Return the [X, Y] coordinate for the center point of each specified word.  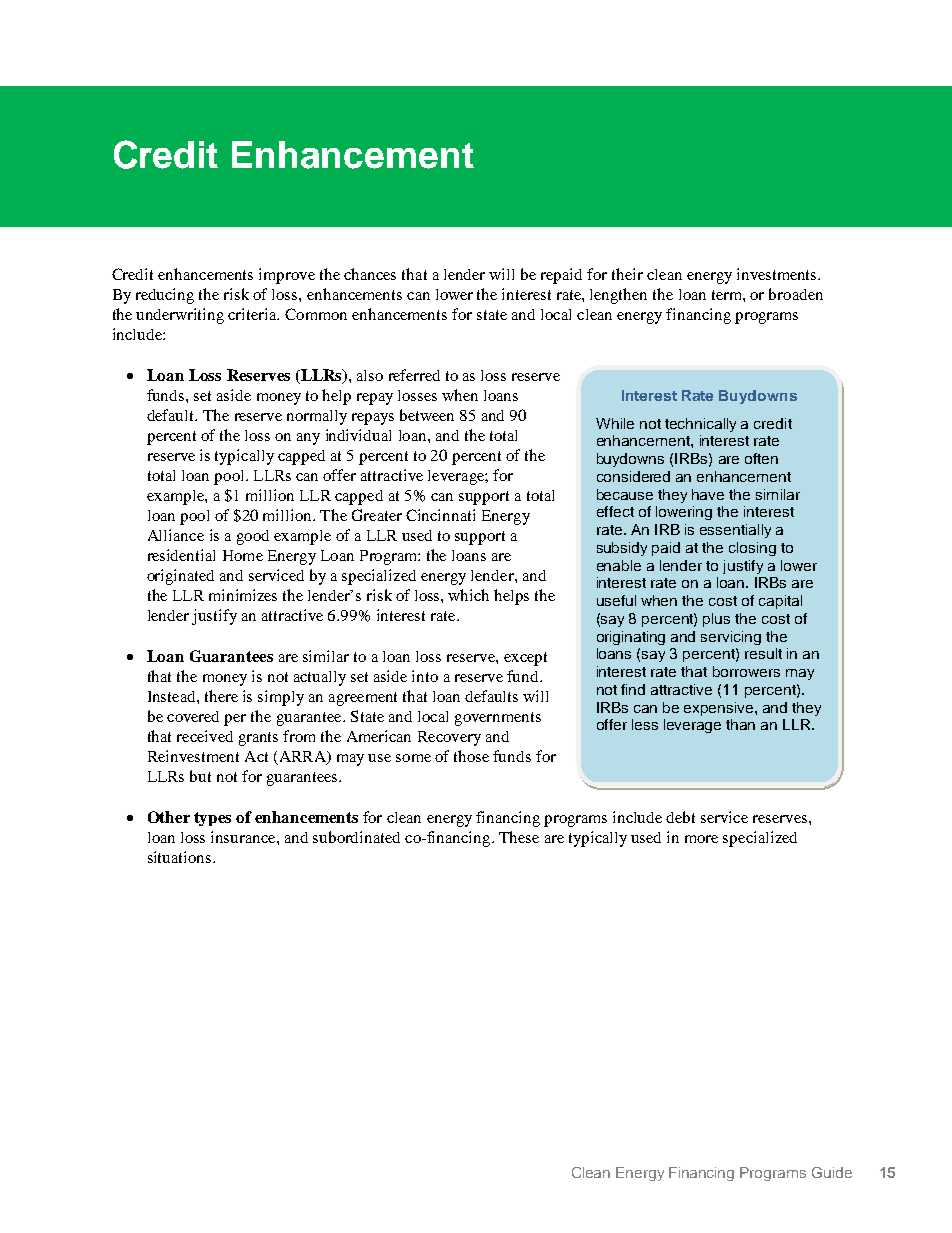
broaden [796, 294]
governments [498, 719]
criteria [253, 314]
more [701, 839]
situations [181, 857]
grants [258, 739]
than [740, 724]
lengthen [618, 296]
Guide [832, 1172]
